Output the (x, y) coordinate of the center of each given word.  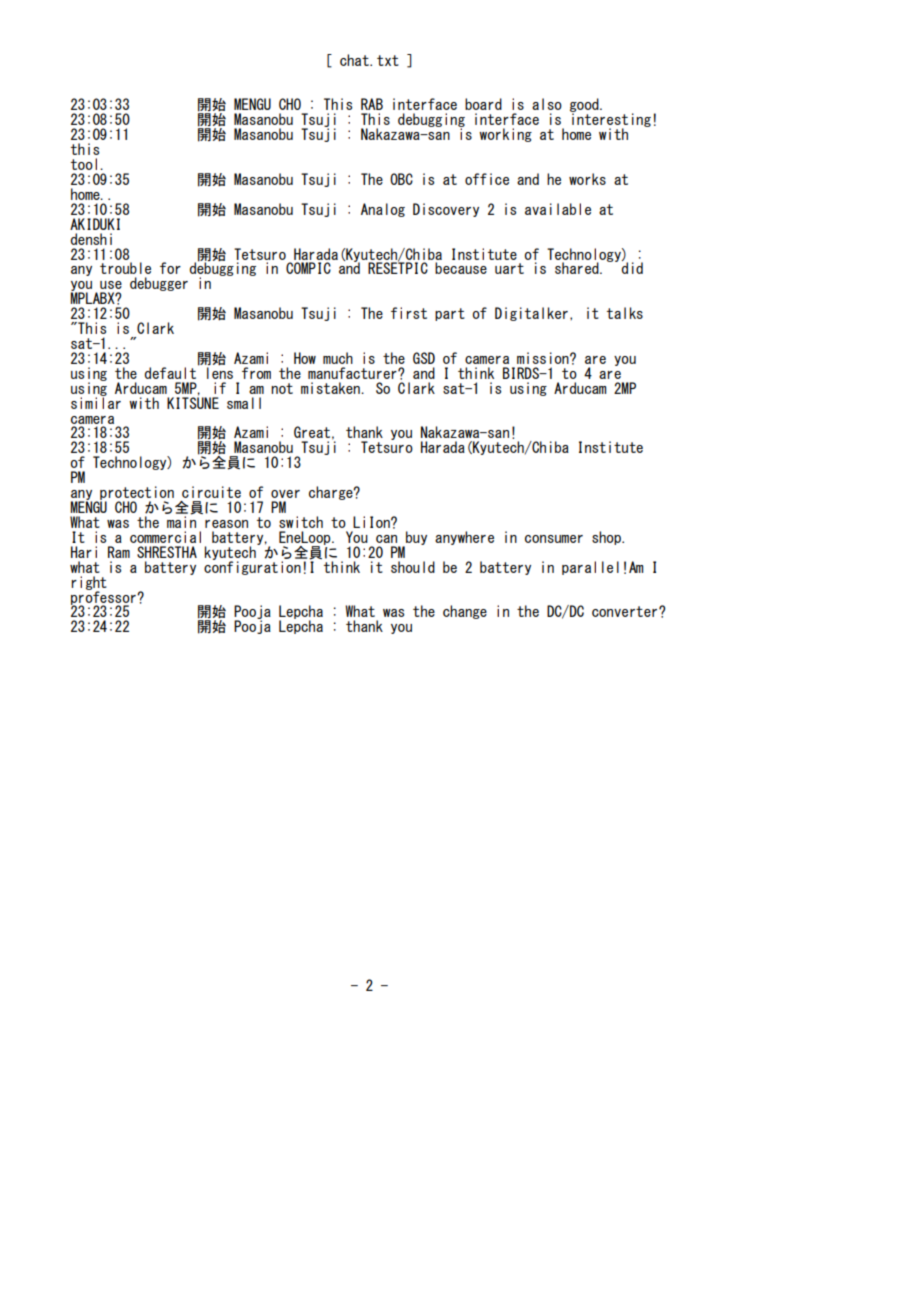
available (558, 209)
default (172, 372)
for (170, 268)
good (585, 106)
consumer (554, 539)
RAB (372, 104)
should (413, 567)
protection (136, 494)
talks (625, 313)
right (89, 584)
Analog (383, 210)
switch (301, 522)
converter (626, 611)
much (338, 358)
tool (84, 164)
